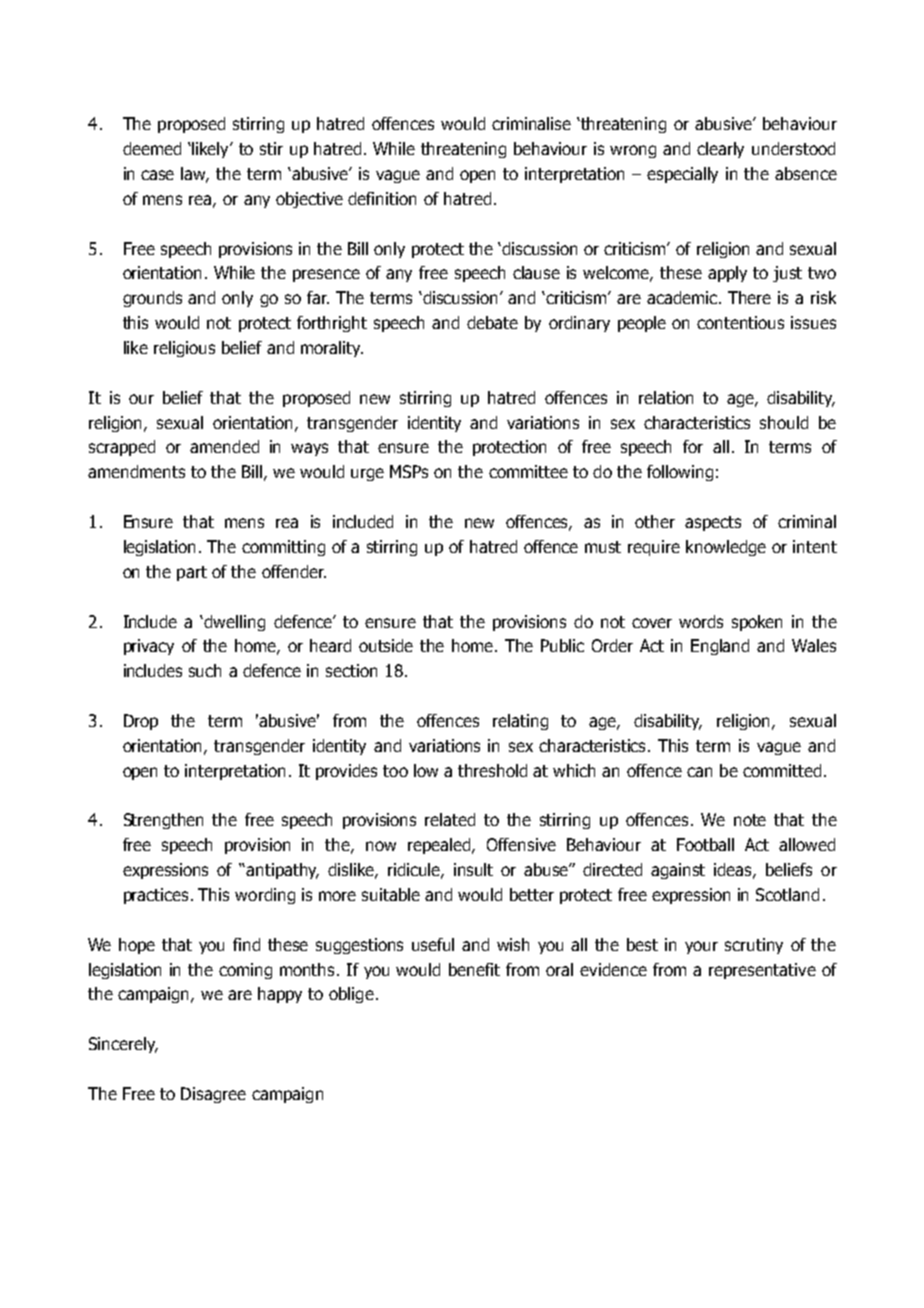 The width and height of the screenshot is (924, 1308). What do you see at coordinates (234, 623) in the screenshot?
I see `dwelling` at bounding box center [234, 623].
